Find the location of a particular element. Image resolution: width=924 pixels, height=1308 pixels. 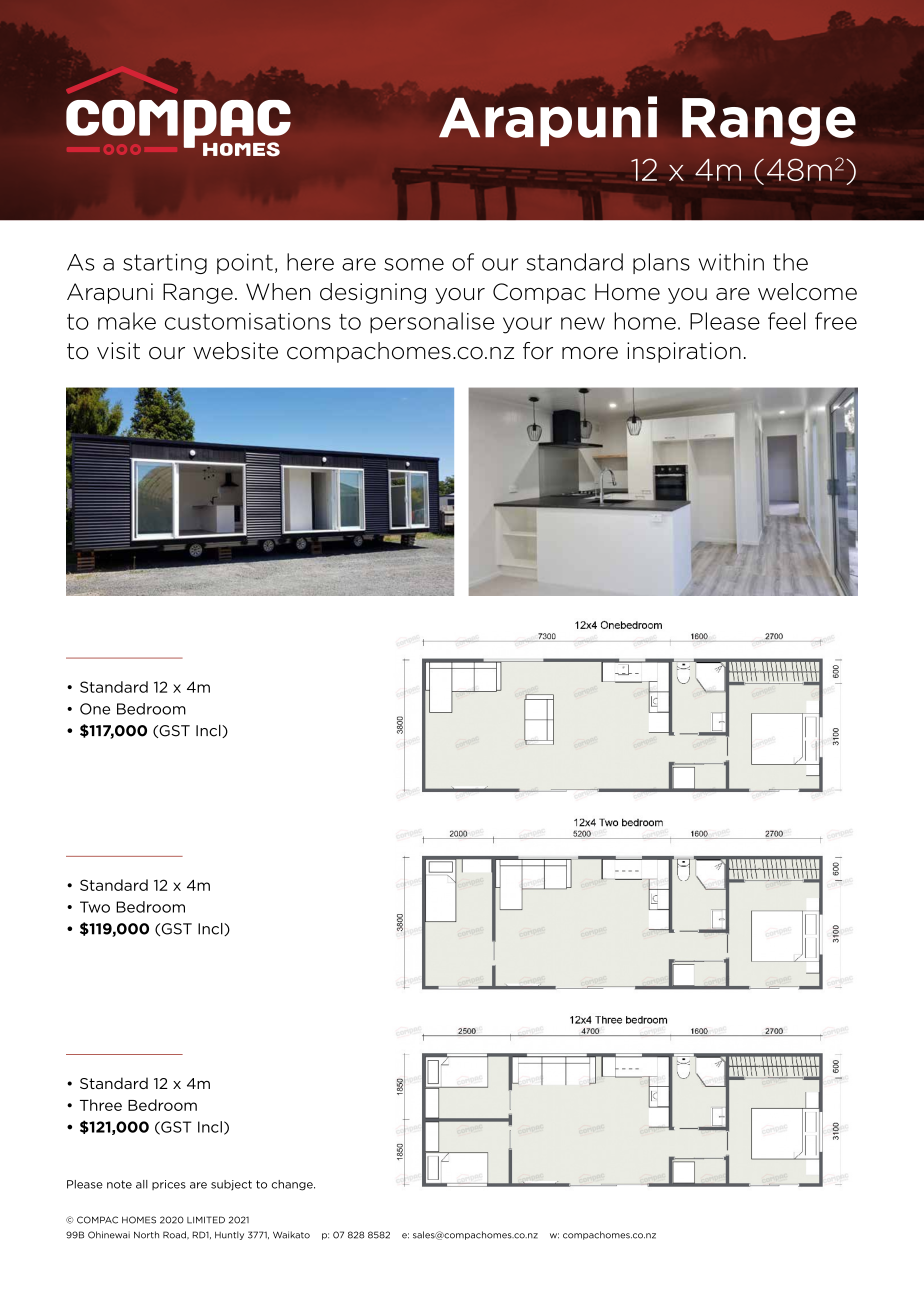

personalise is located at coordinates (432, 322).
